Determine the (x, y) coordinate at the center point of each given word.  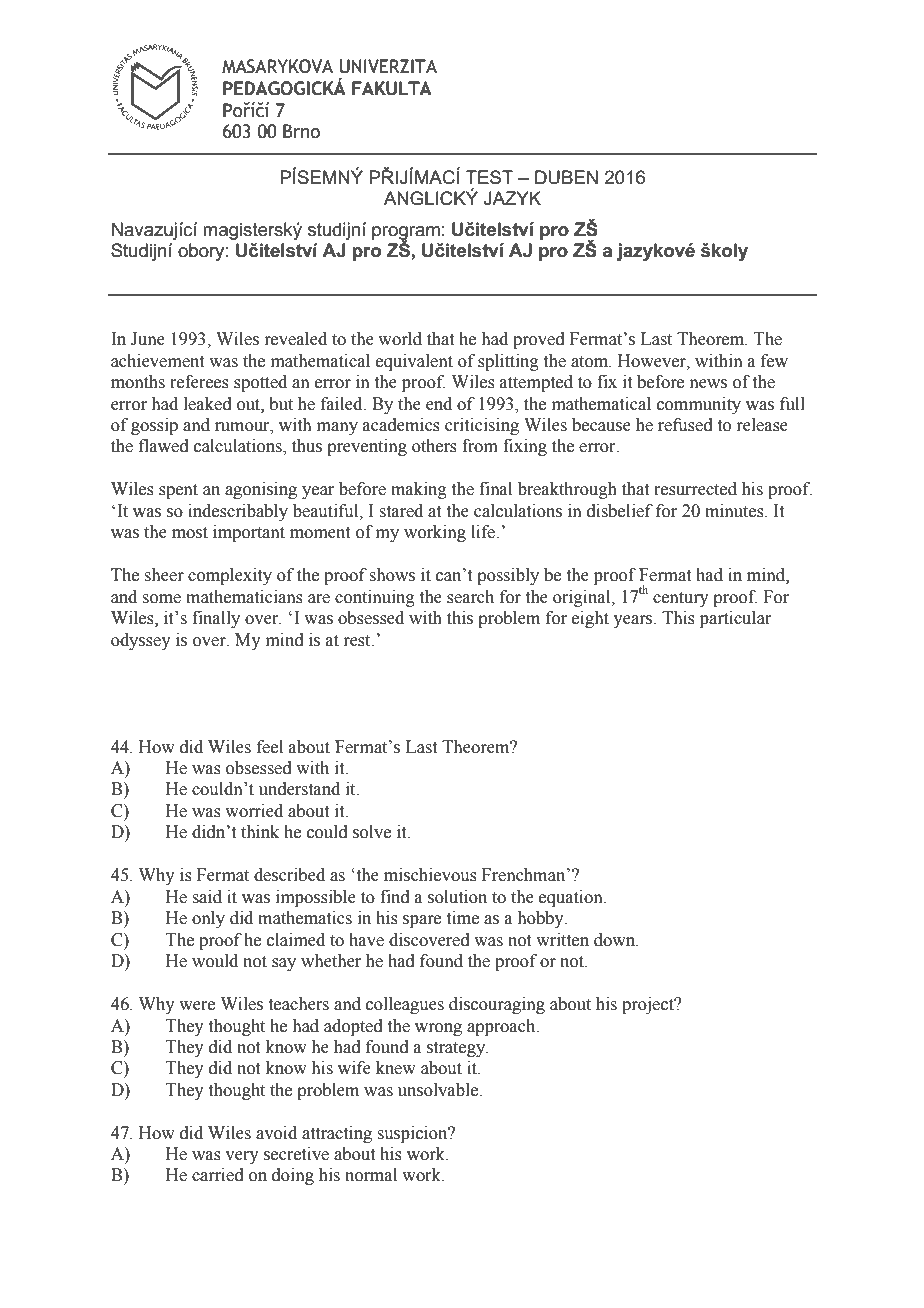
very (242, 1157)
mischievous (430, 875)
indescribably (238, 512)
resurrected (695, 489)
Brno (301, 131)
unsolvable (439, 1090)
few (774, 361)
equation (572, 898)
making (419, 490)
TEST (489, 177)
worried (254, 811)
